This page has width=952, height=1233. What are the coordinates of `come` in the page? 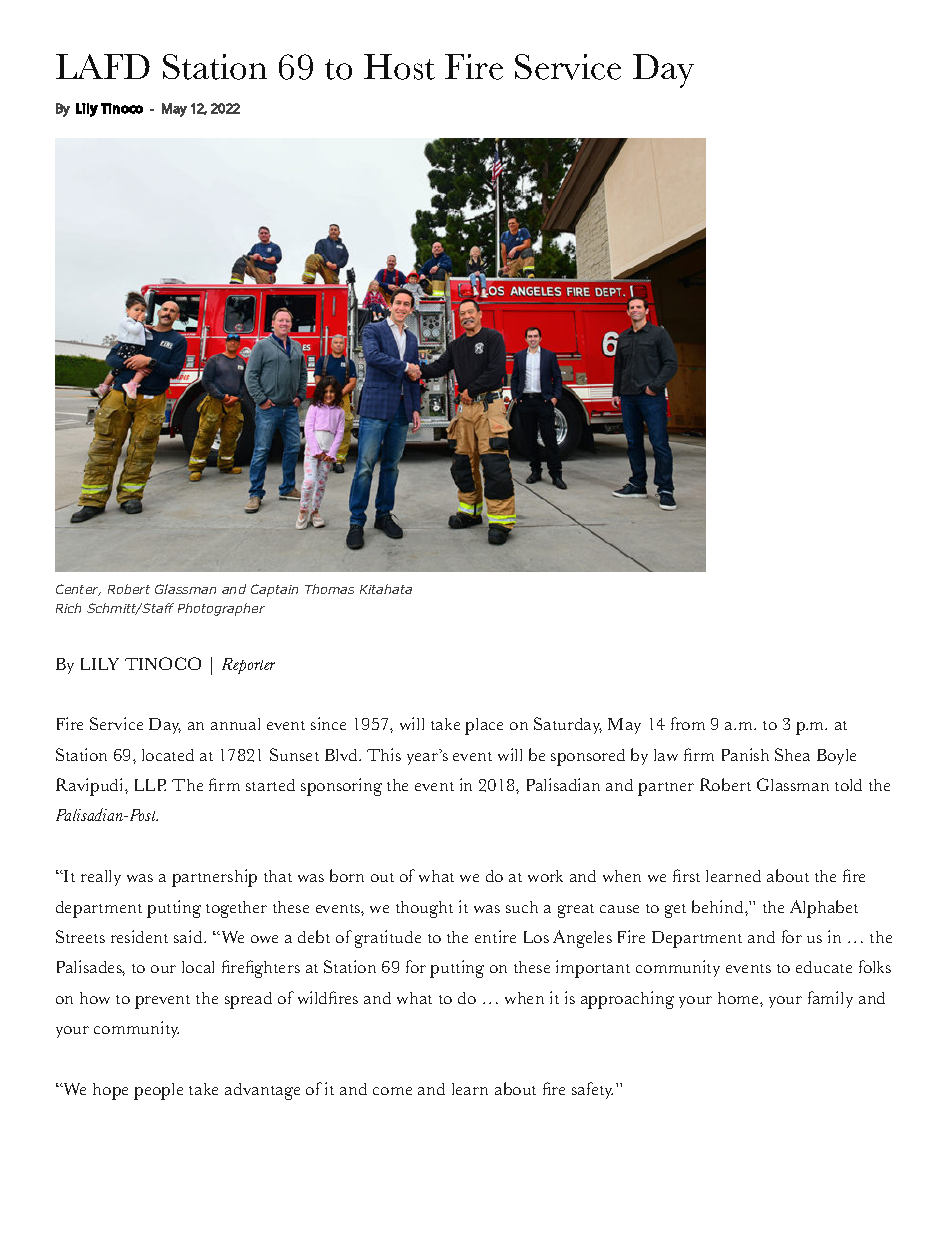 It's located at (392, 1091).
